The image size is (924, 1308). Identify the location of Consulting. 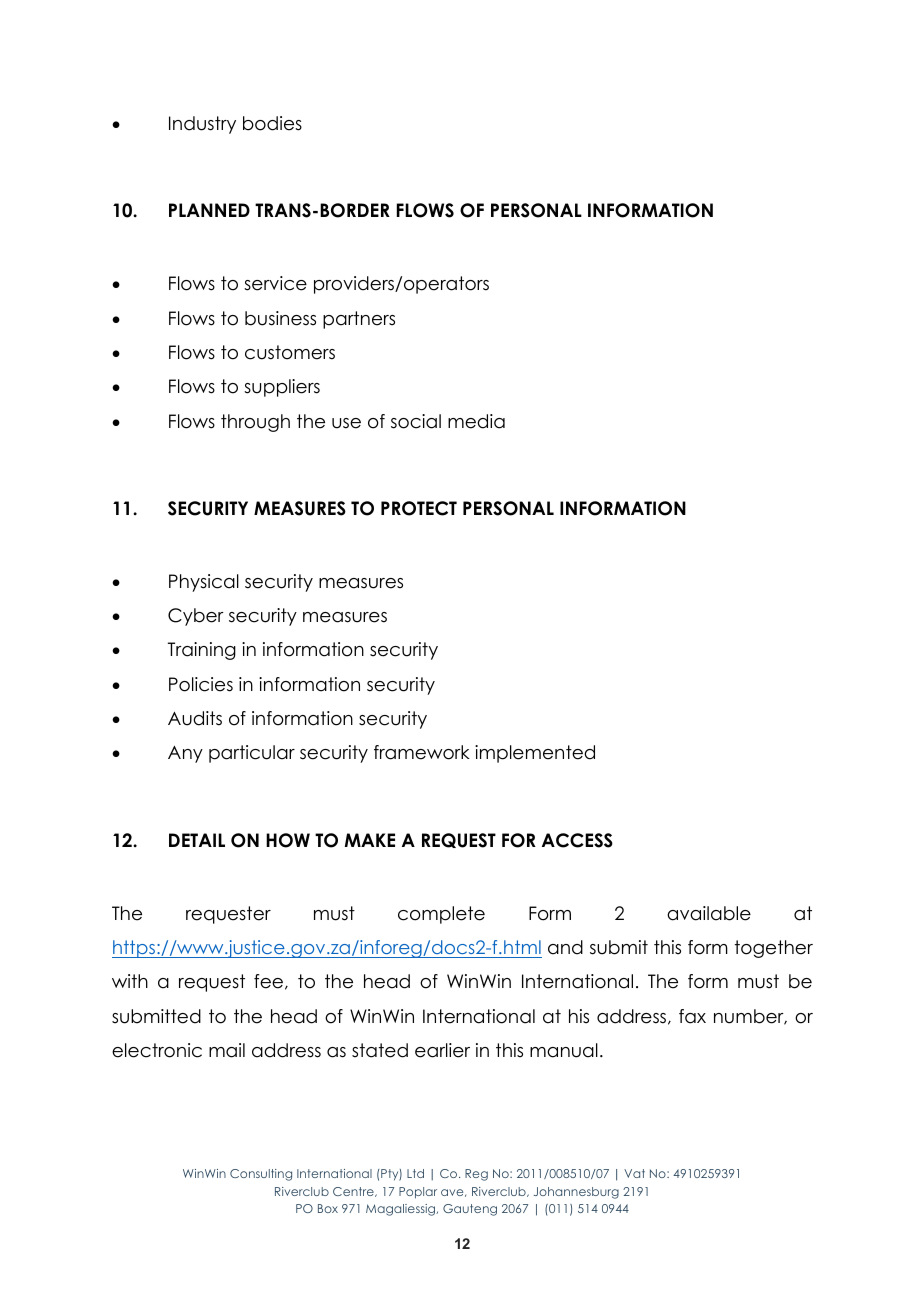
(261, 1175).
